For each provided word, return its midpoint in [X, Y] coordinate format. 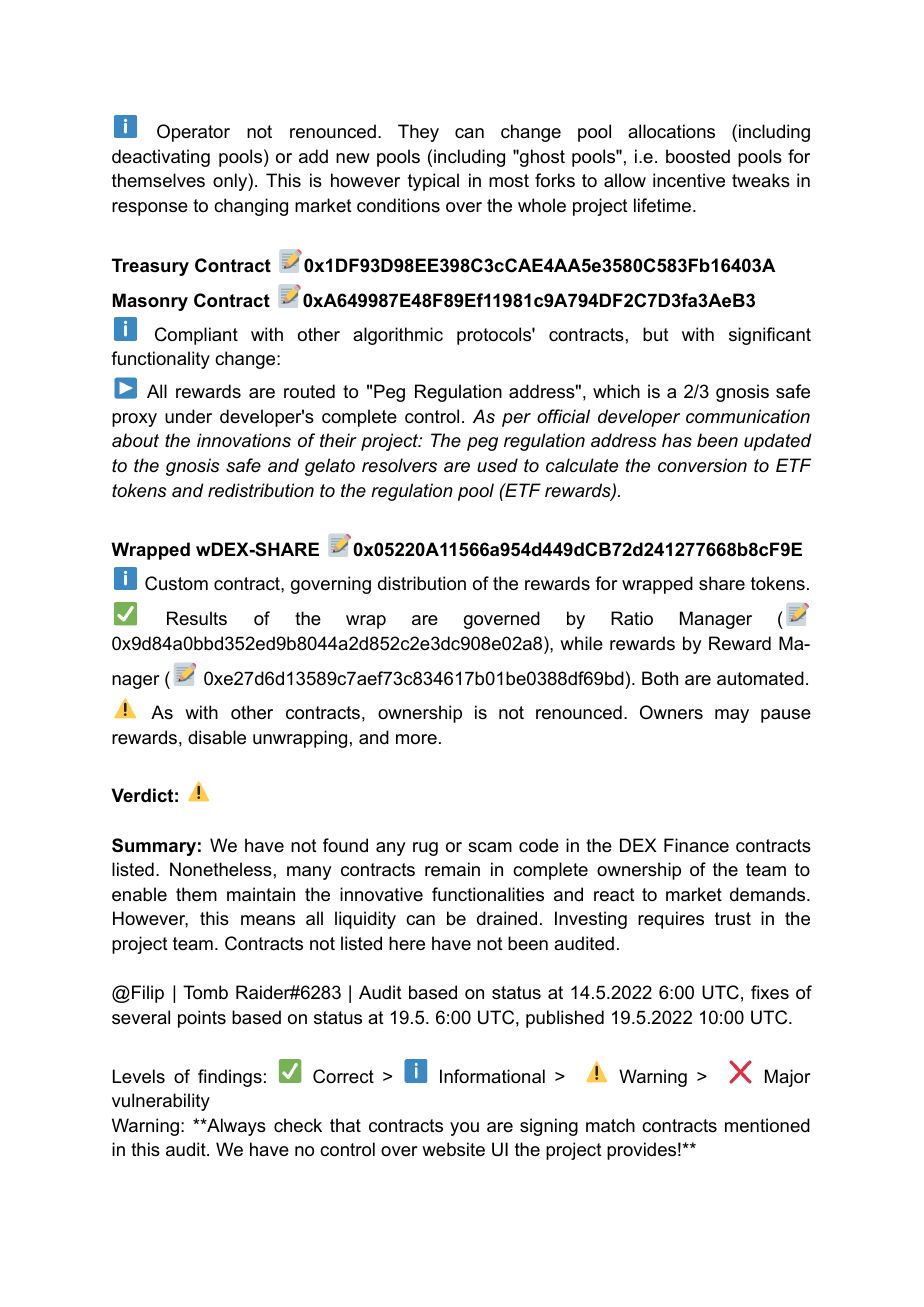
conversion [702, 465]
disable [217, 737]
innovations [244, 440]
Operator [193, 133]
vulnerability [161, 1102]
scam [490, 847]
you [464, 1129]
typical [433, 182]
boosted [698, 156]
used [497, 465]
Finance [696, 845]
